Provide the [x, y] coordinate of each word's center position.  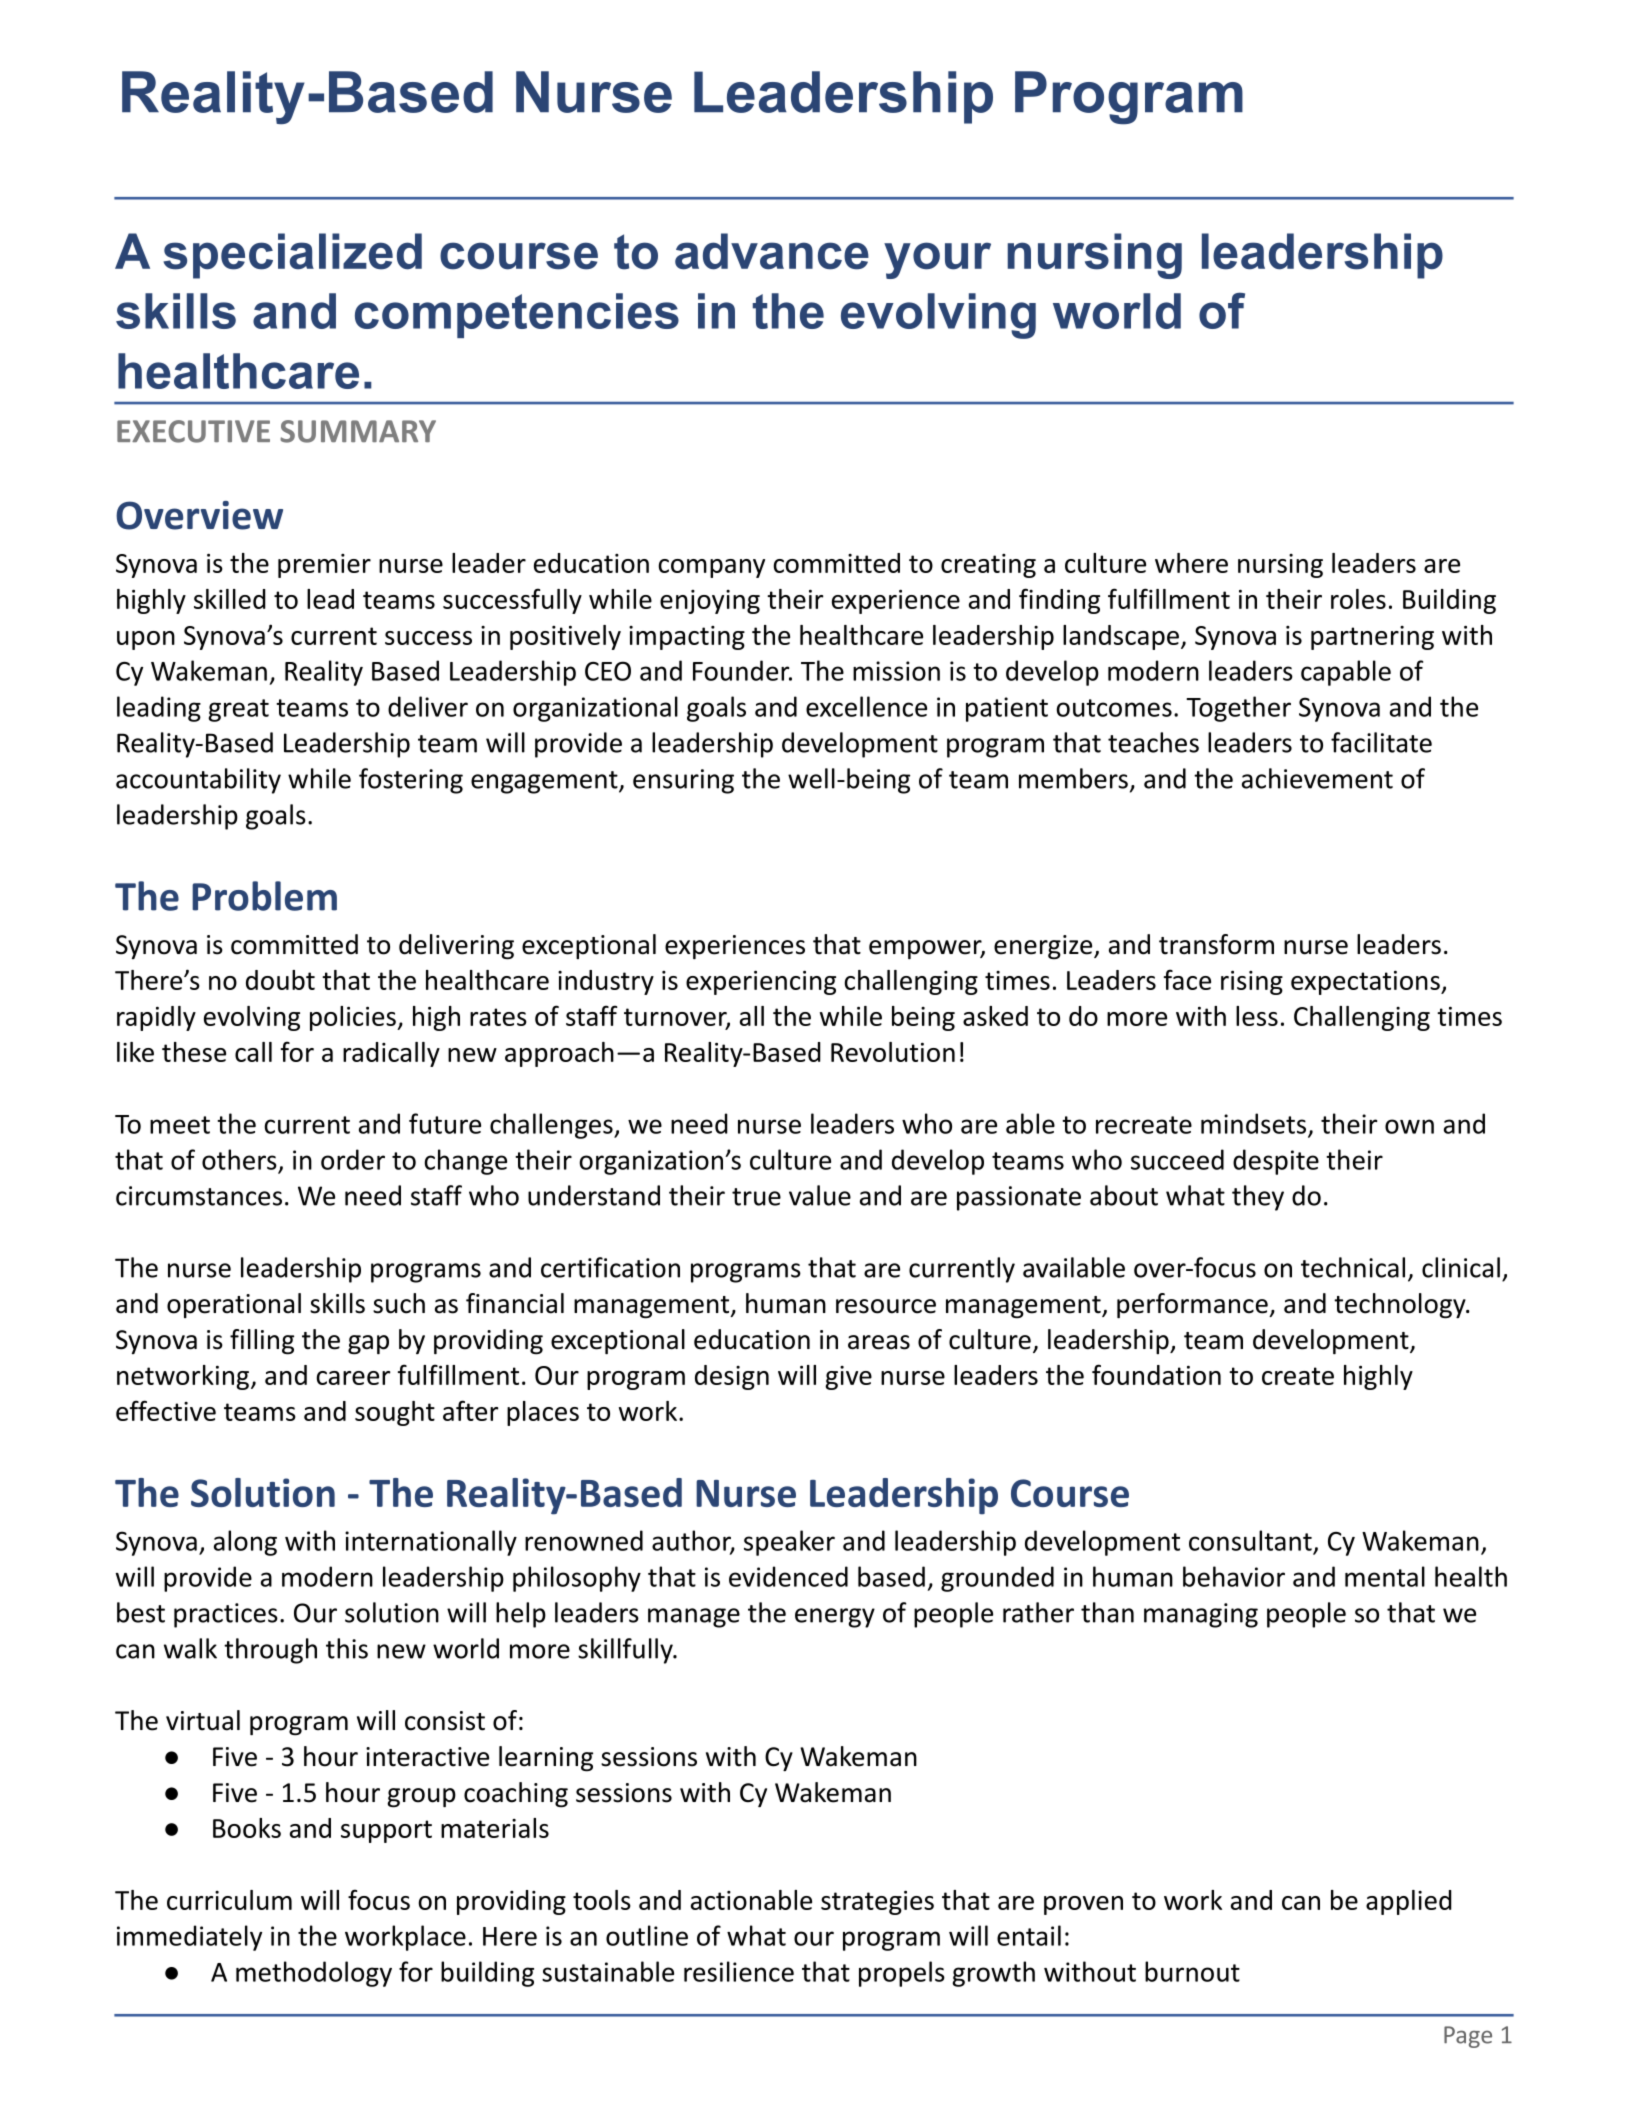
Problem [264, 896]
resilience [739, 1971]
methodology [314, 1974]
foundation [1156, 1374]
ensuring [683, 781]
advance [772, 251]
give [848, 1378]
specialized [292, 256]
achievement [1317, 778]
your [937, 260]
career [353, 1378]
